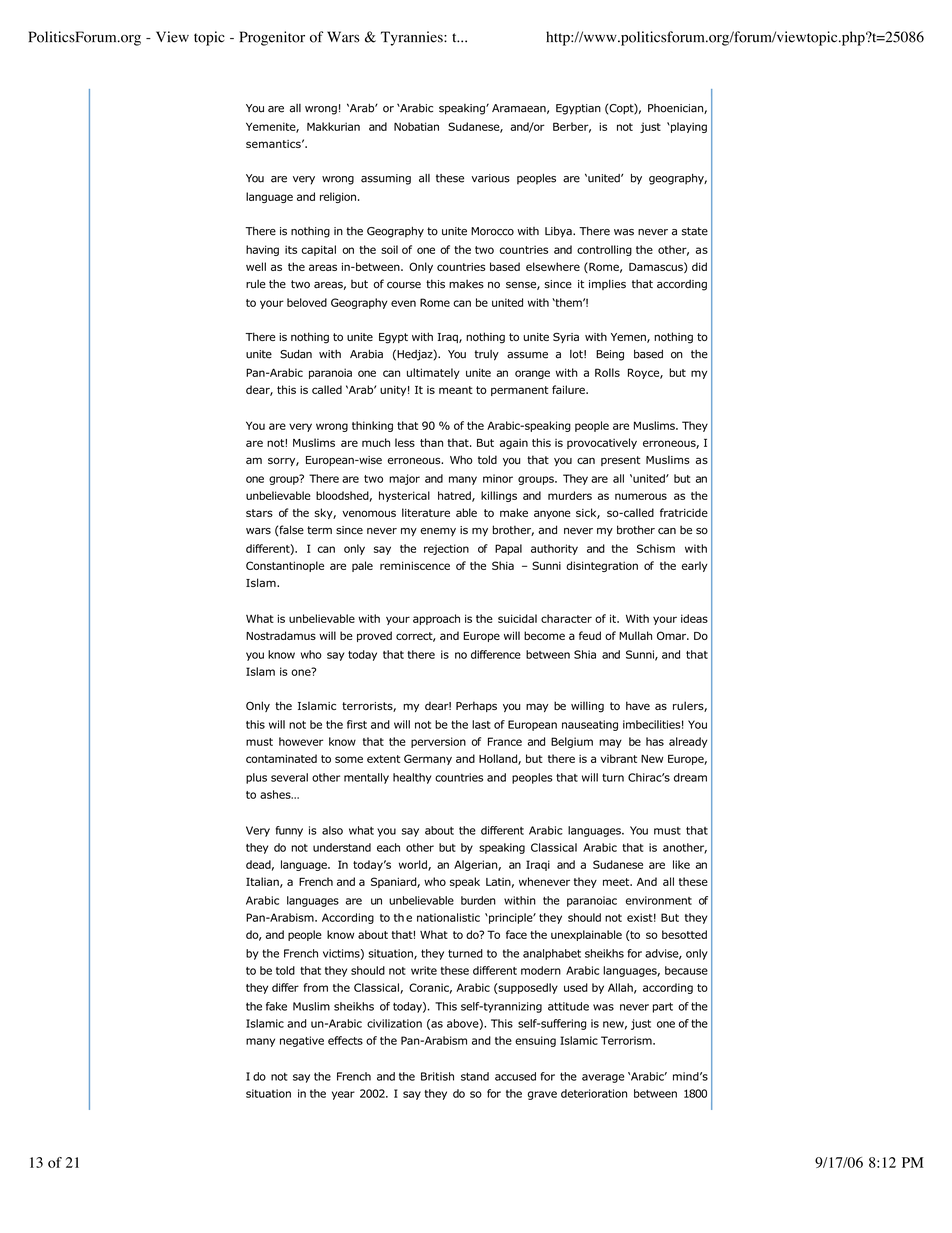 This document has height=1233, width=952. Describe the element at coordinates (289, 831) in the document. I see `funny` at that location.
